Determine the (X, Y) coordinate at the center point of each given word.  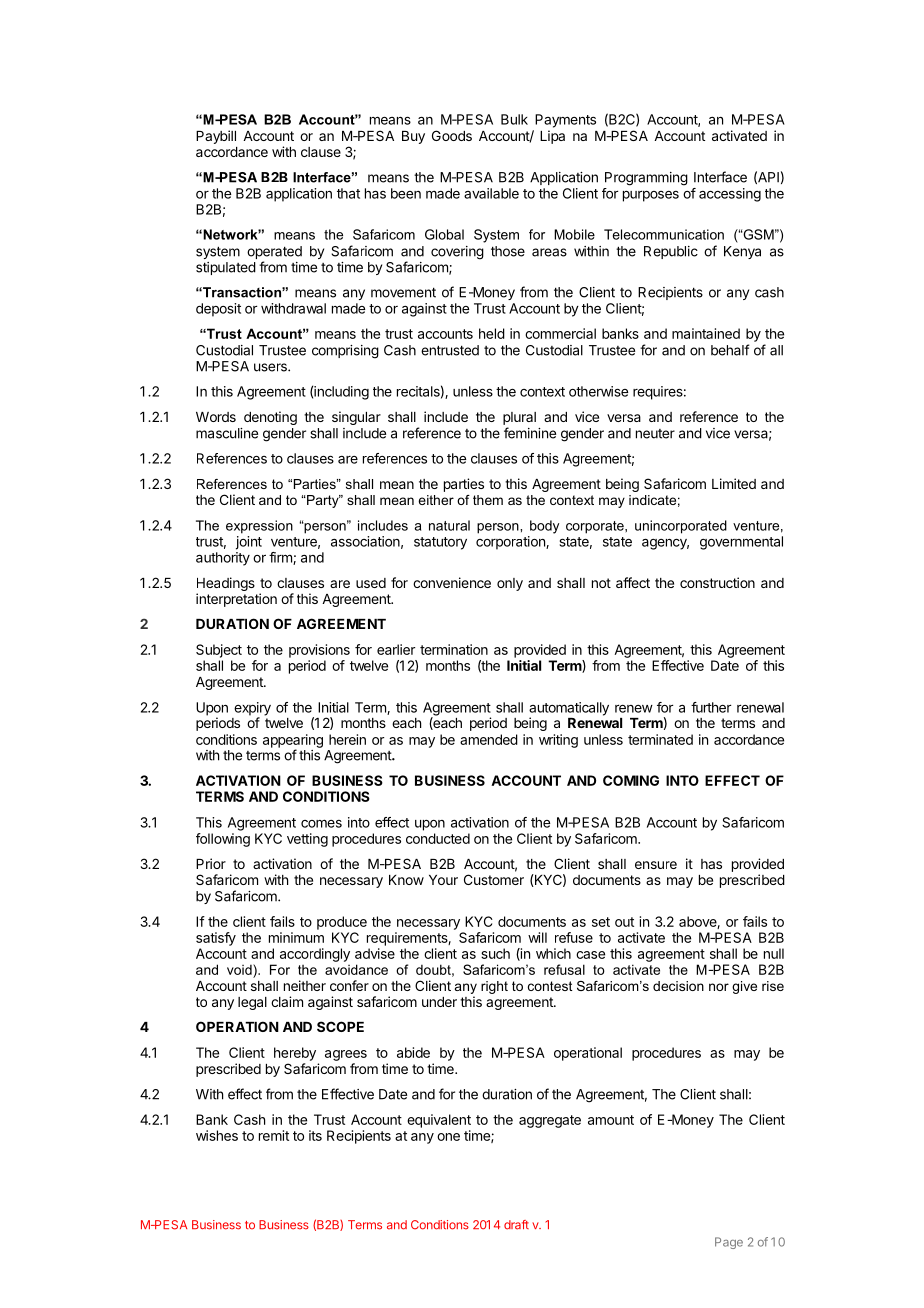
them (488, 500)
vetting (307, 840)
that (348, 193)
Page (729, 1243)
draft (516, 1225)
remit (274, 1135)
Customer (494, 879)
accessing (730, 195)
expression (259, 527)
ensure (656, 865)
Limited (734, 483)
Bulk (514, 119)
